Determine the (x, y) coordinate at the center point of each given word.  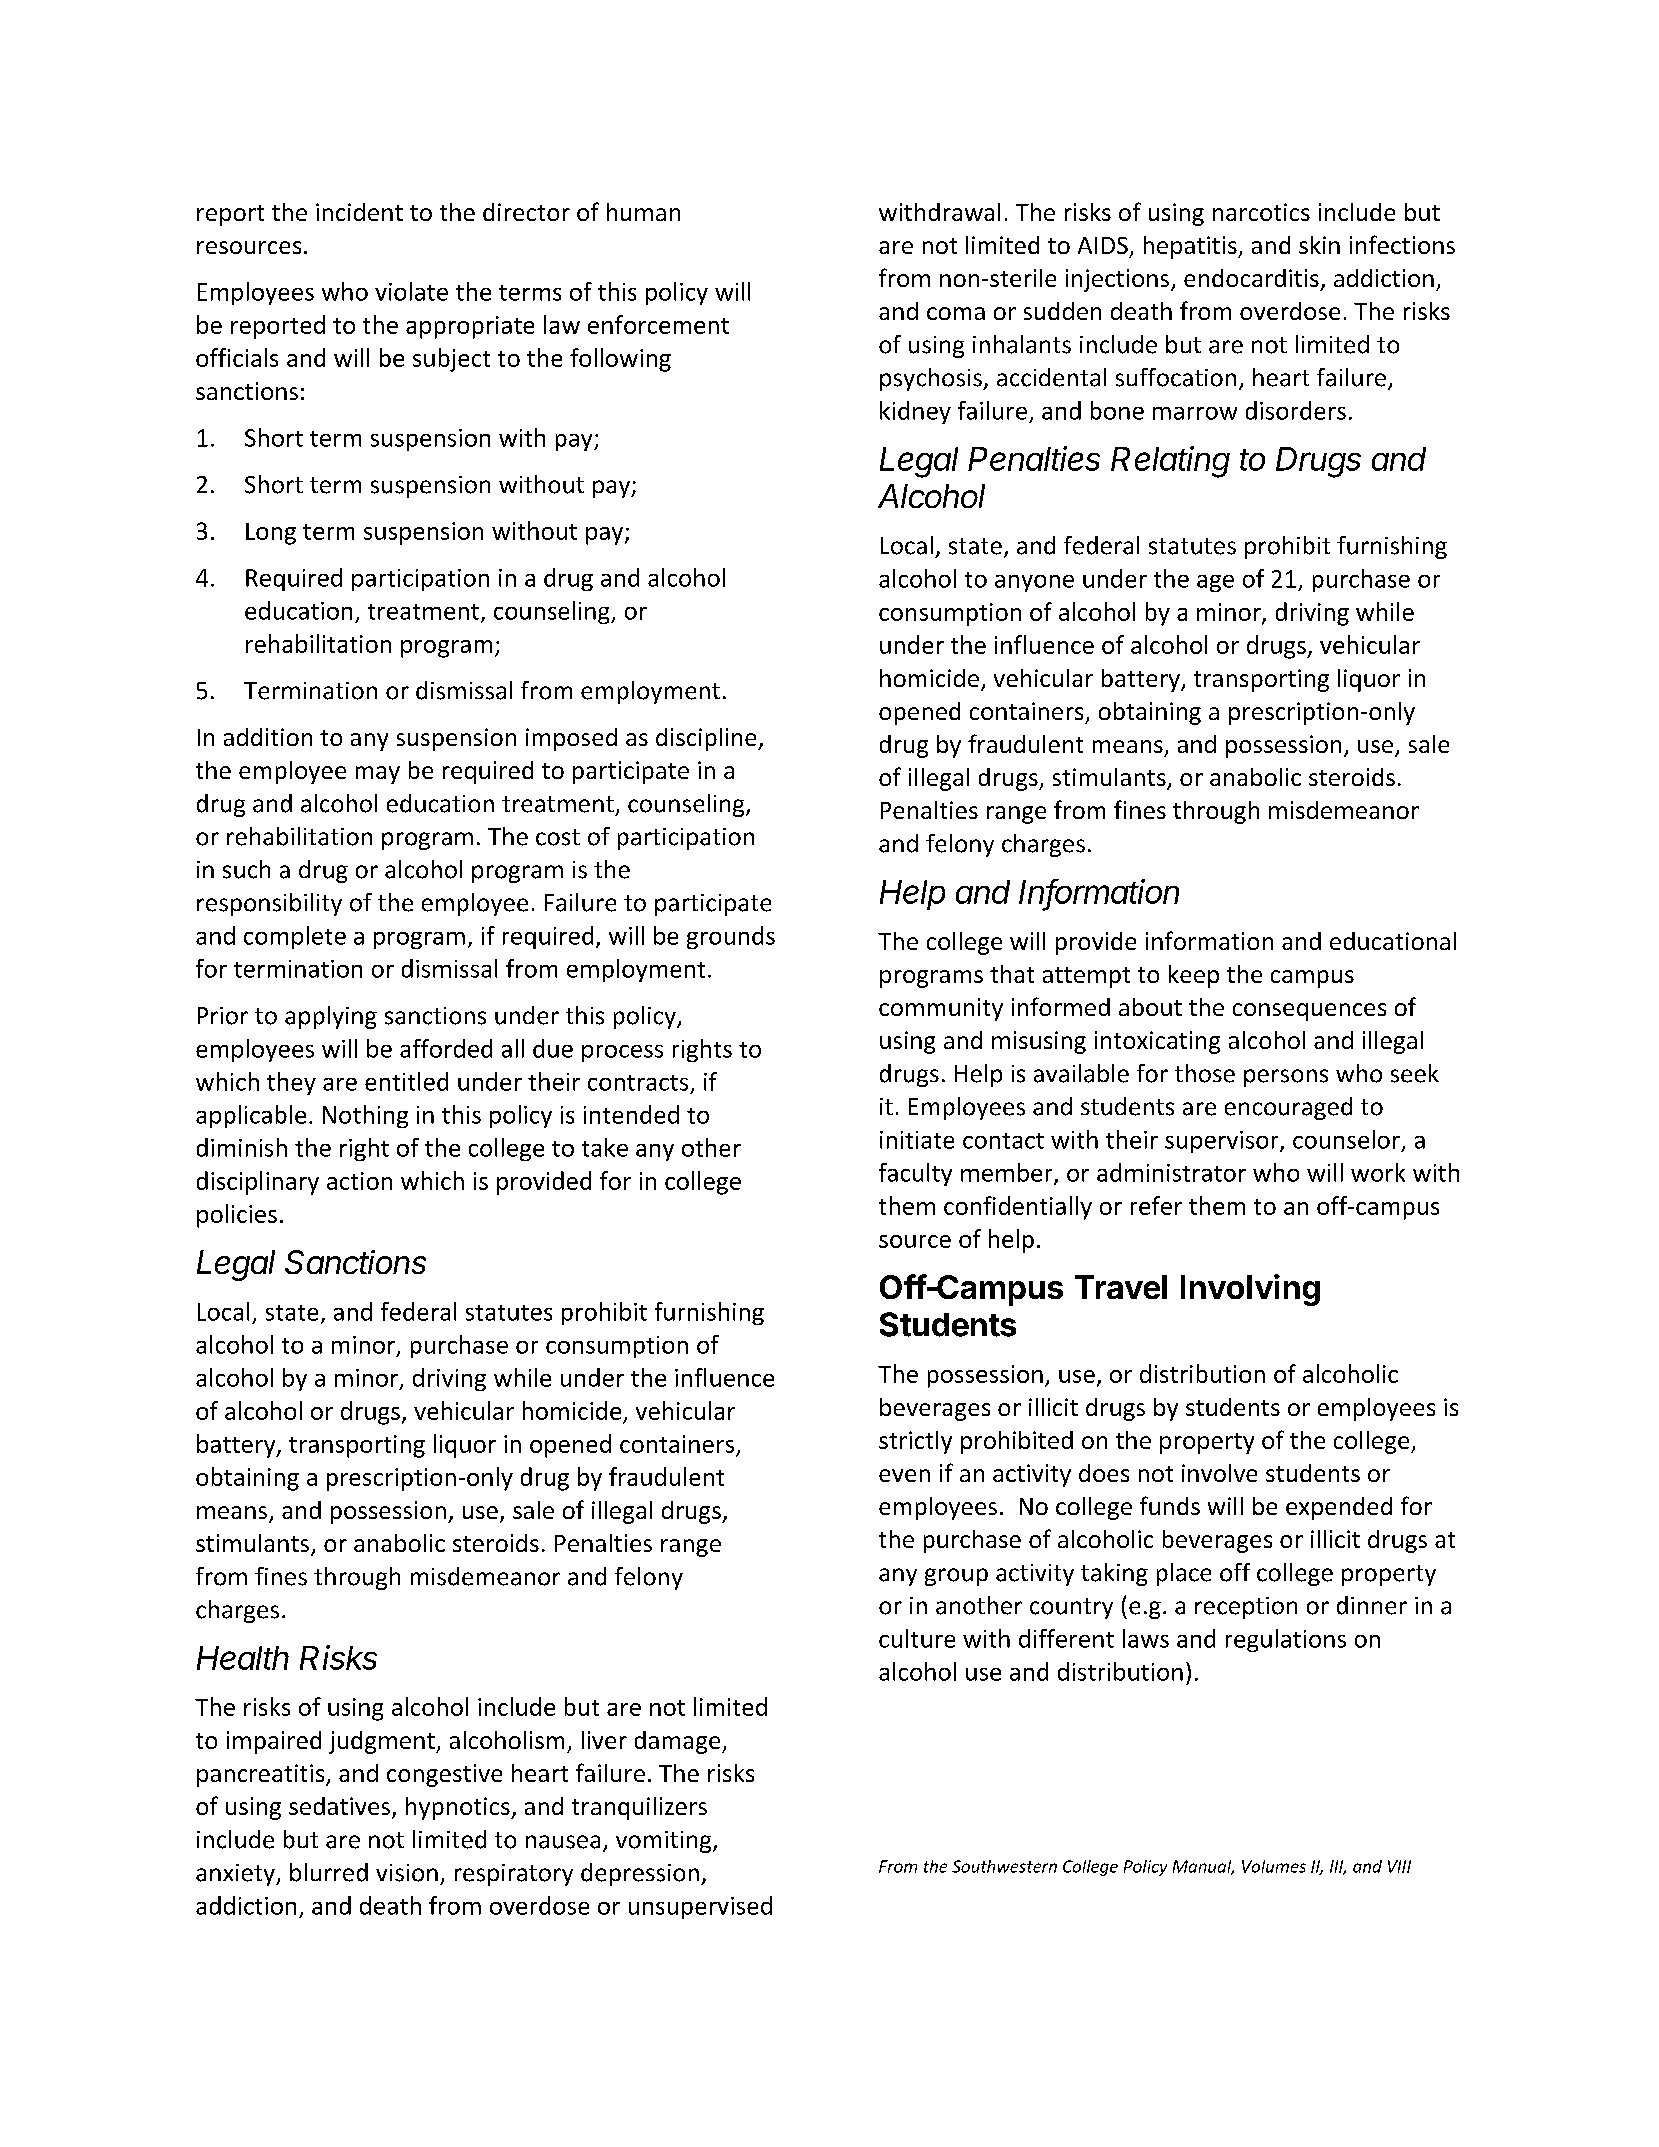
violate (411, 291)
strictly (915, 1442)
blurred (329, 1872)
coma (956, 313)
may (378, 775)
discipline (707, 739)
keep (1194, 976)
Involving (1250, 1290)
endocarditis (1251, 278)
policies (237, 1216)
